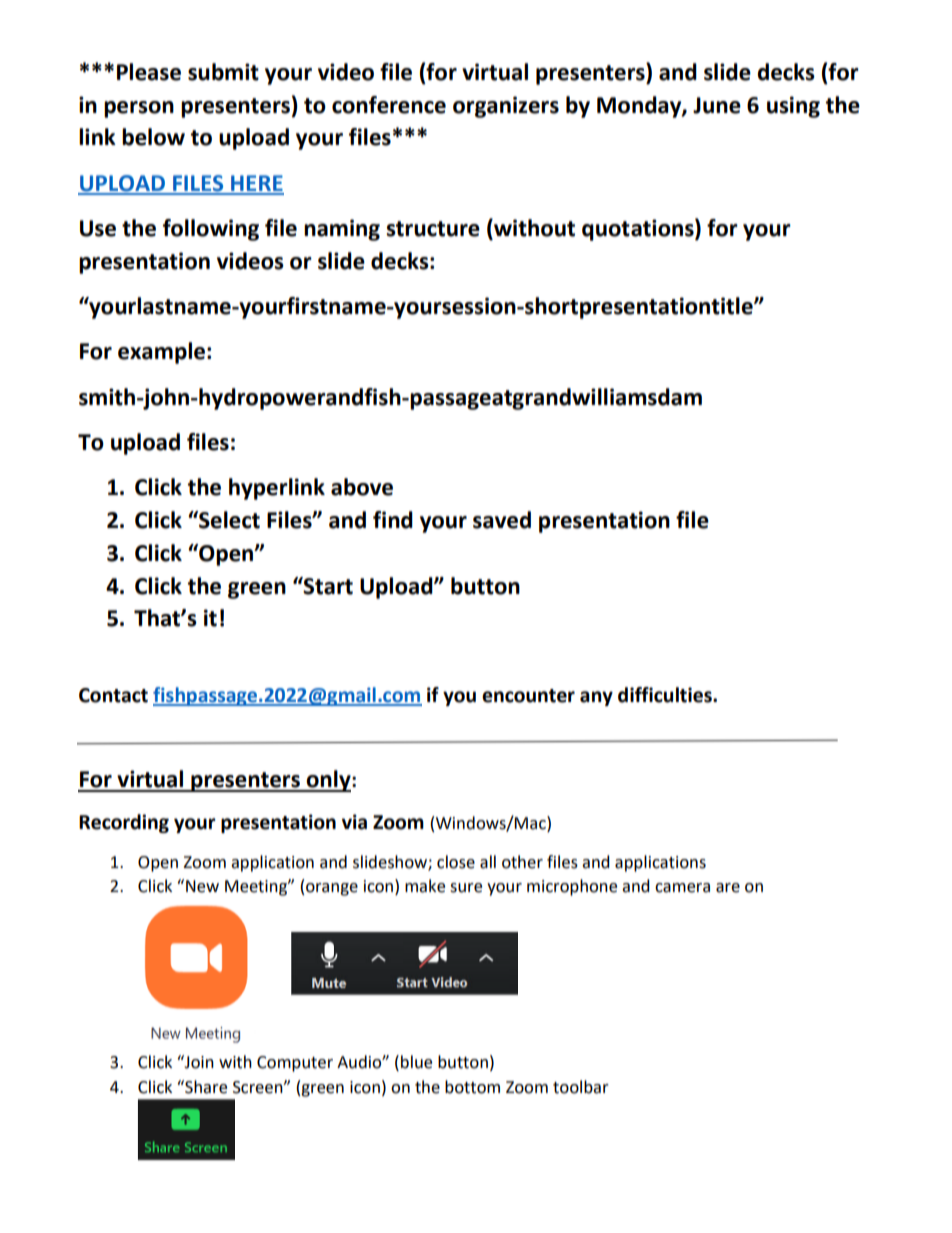 This screenshot has height=1233, width=952. Describe the element at coordinates (161, 353) in the screenshot. I see `example` at that location.
